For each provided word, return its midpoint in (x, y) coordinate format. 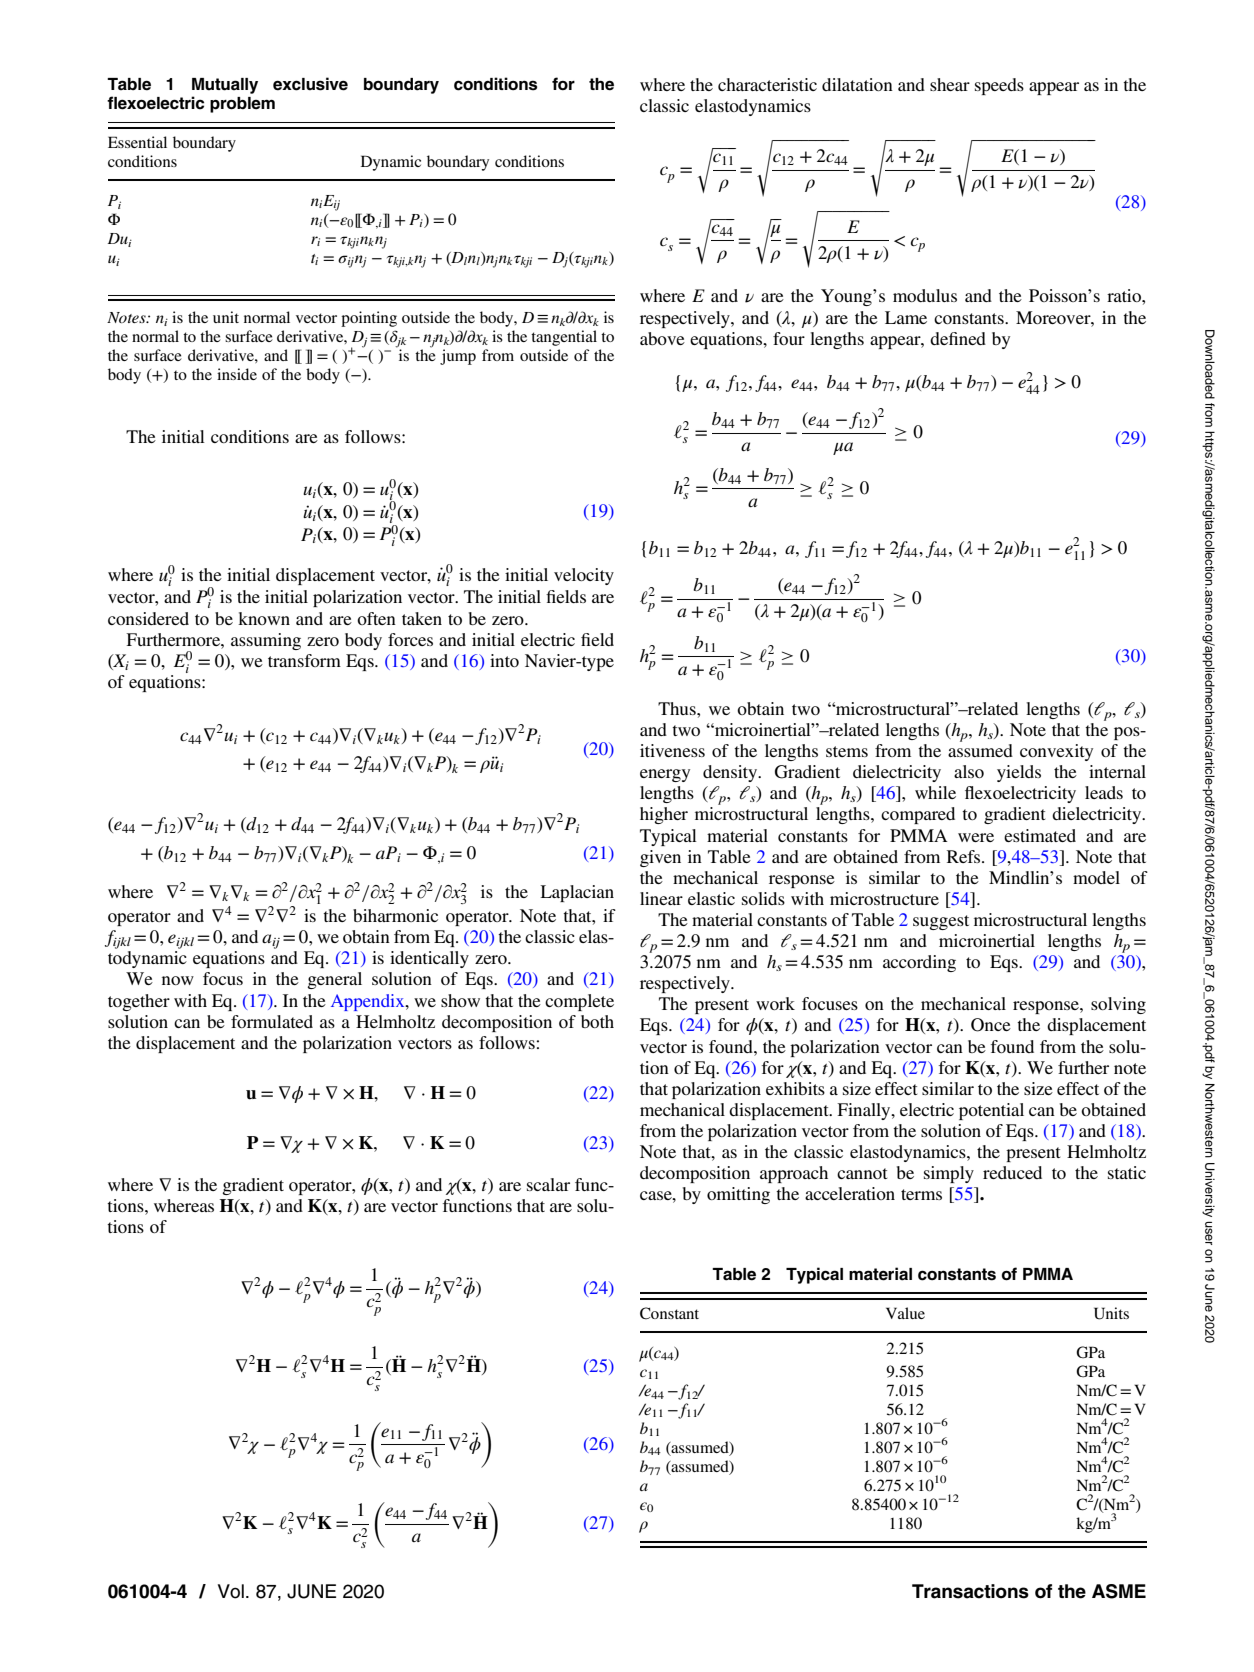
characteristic (767, 84)
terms (921, 1194)
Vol (231, 1591)
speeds (999, 86)
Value (905, 1313)
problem (242, 105)
